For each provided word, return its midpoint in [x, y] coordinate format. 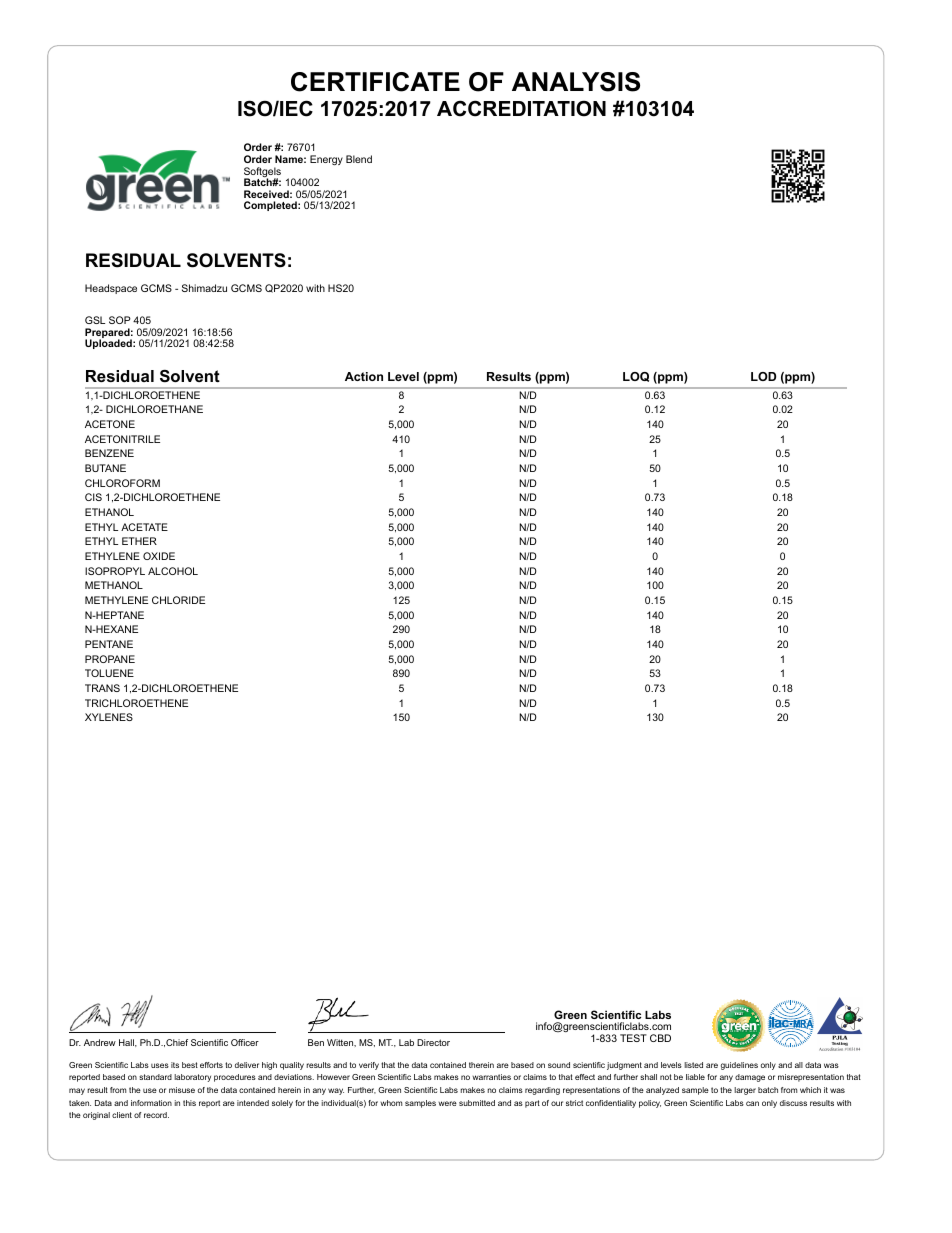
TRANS [102, 688]
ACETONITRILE [122, 439]
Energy [326, 160]
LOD [763, 376]
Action [364, 376]
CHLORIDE [178, 600]
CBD [660, 1038]
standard [155, 1077]
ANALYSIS [576, 82]
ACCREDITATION [521, 108]
